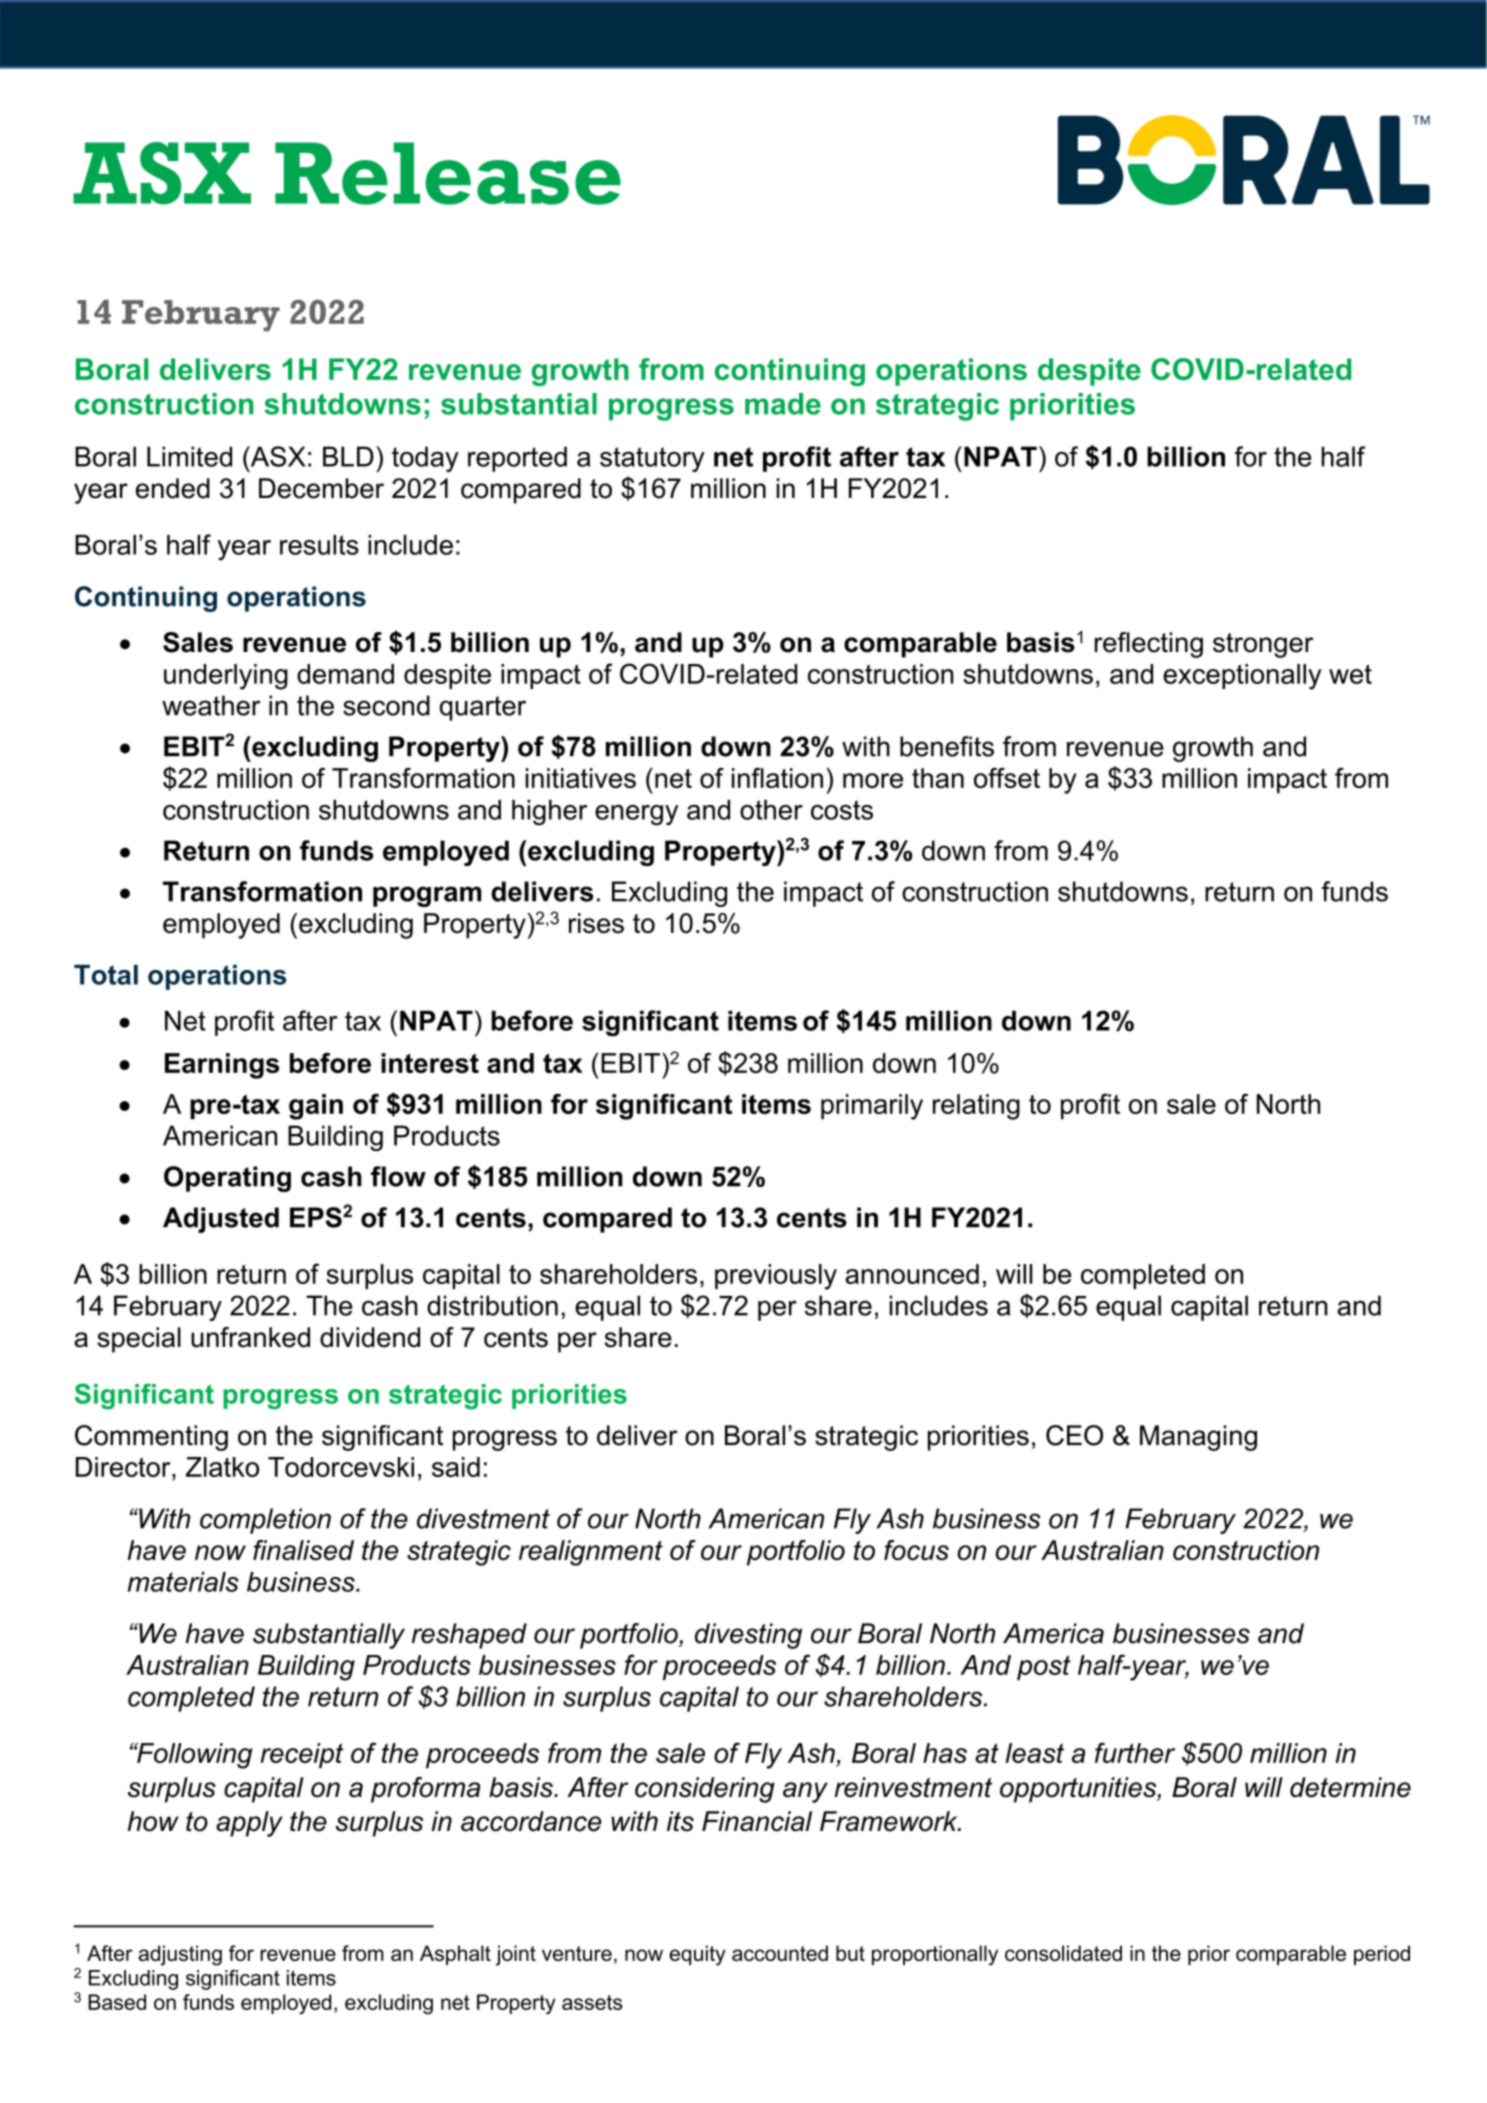 The image size is (1487, 2103). I want to click on underlying, so click(226, 677).
